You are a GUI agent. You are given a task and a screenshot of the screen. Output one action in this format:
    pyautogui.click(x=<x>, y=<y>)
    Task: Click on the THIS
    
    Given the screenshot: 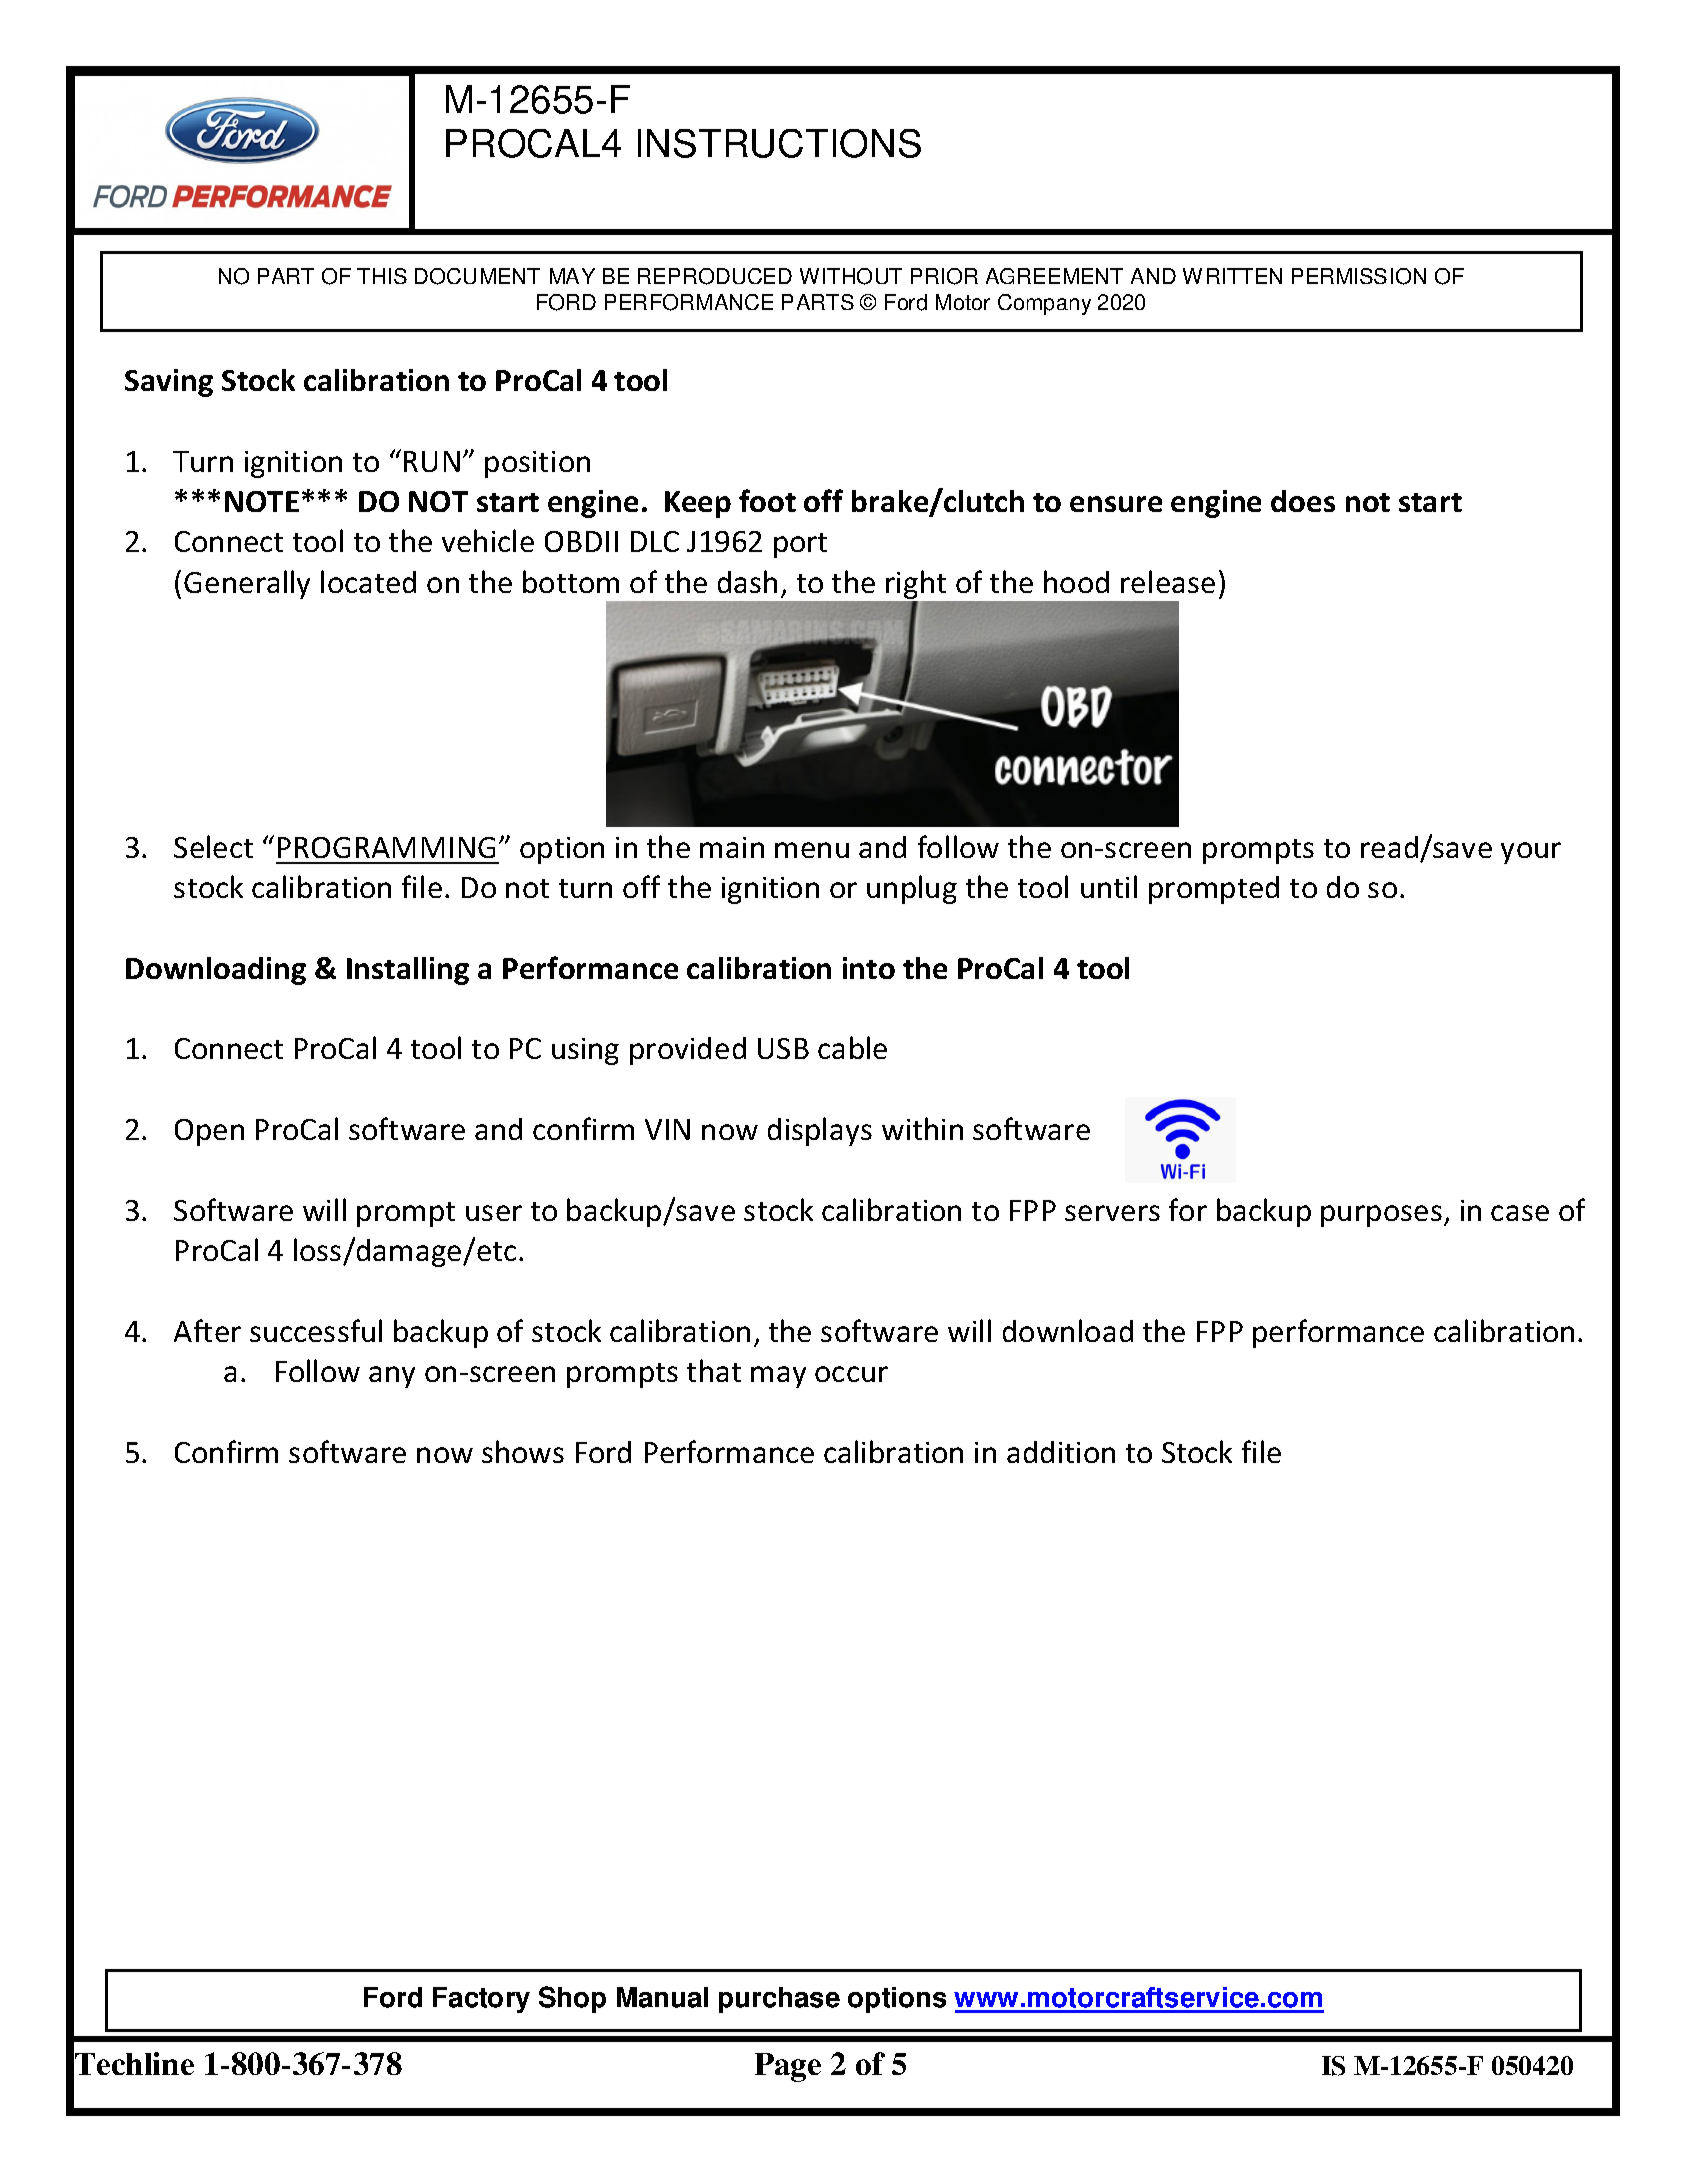 What is the action you would take?
    pyautogui.click(x=382, y=276)
